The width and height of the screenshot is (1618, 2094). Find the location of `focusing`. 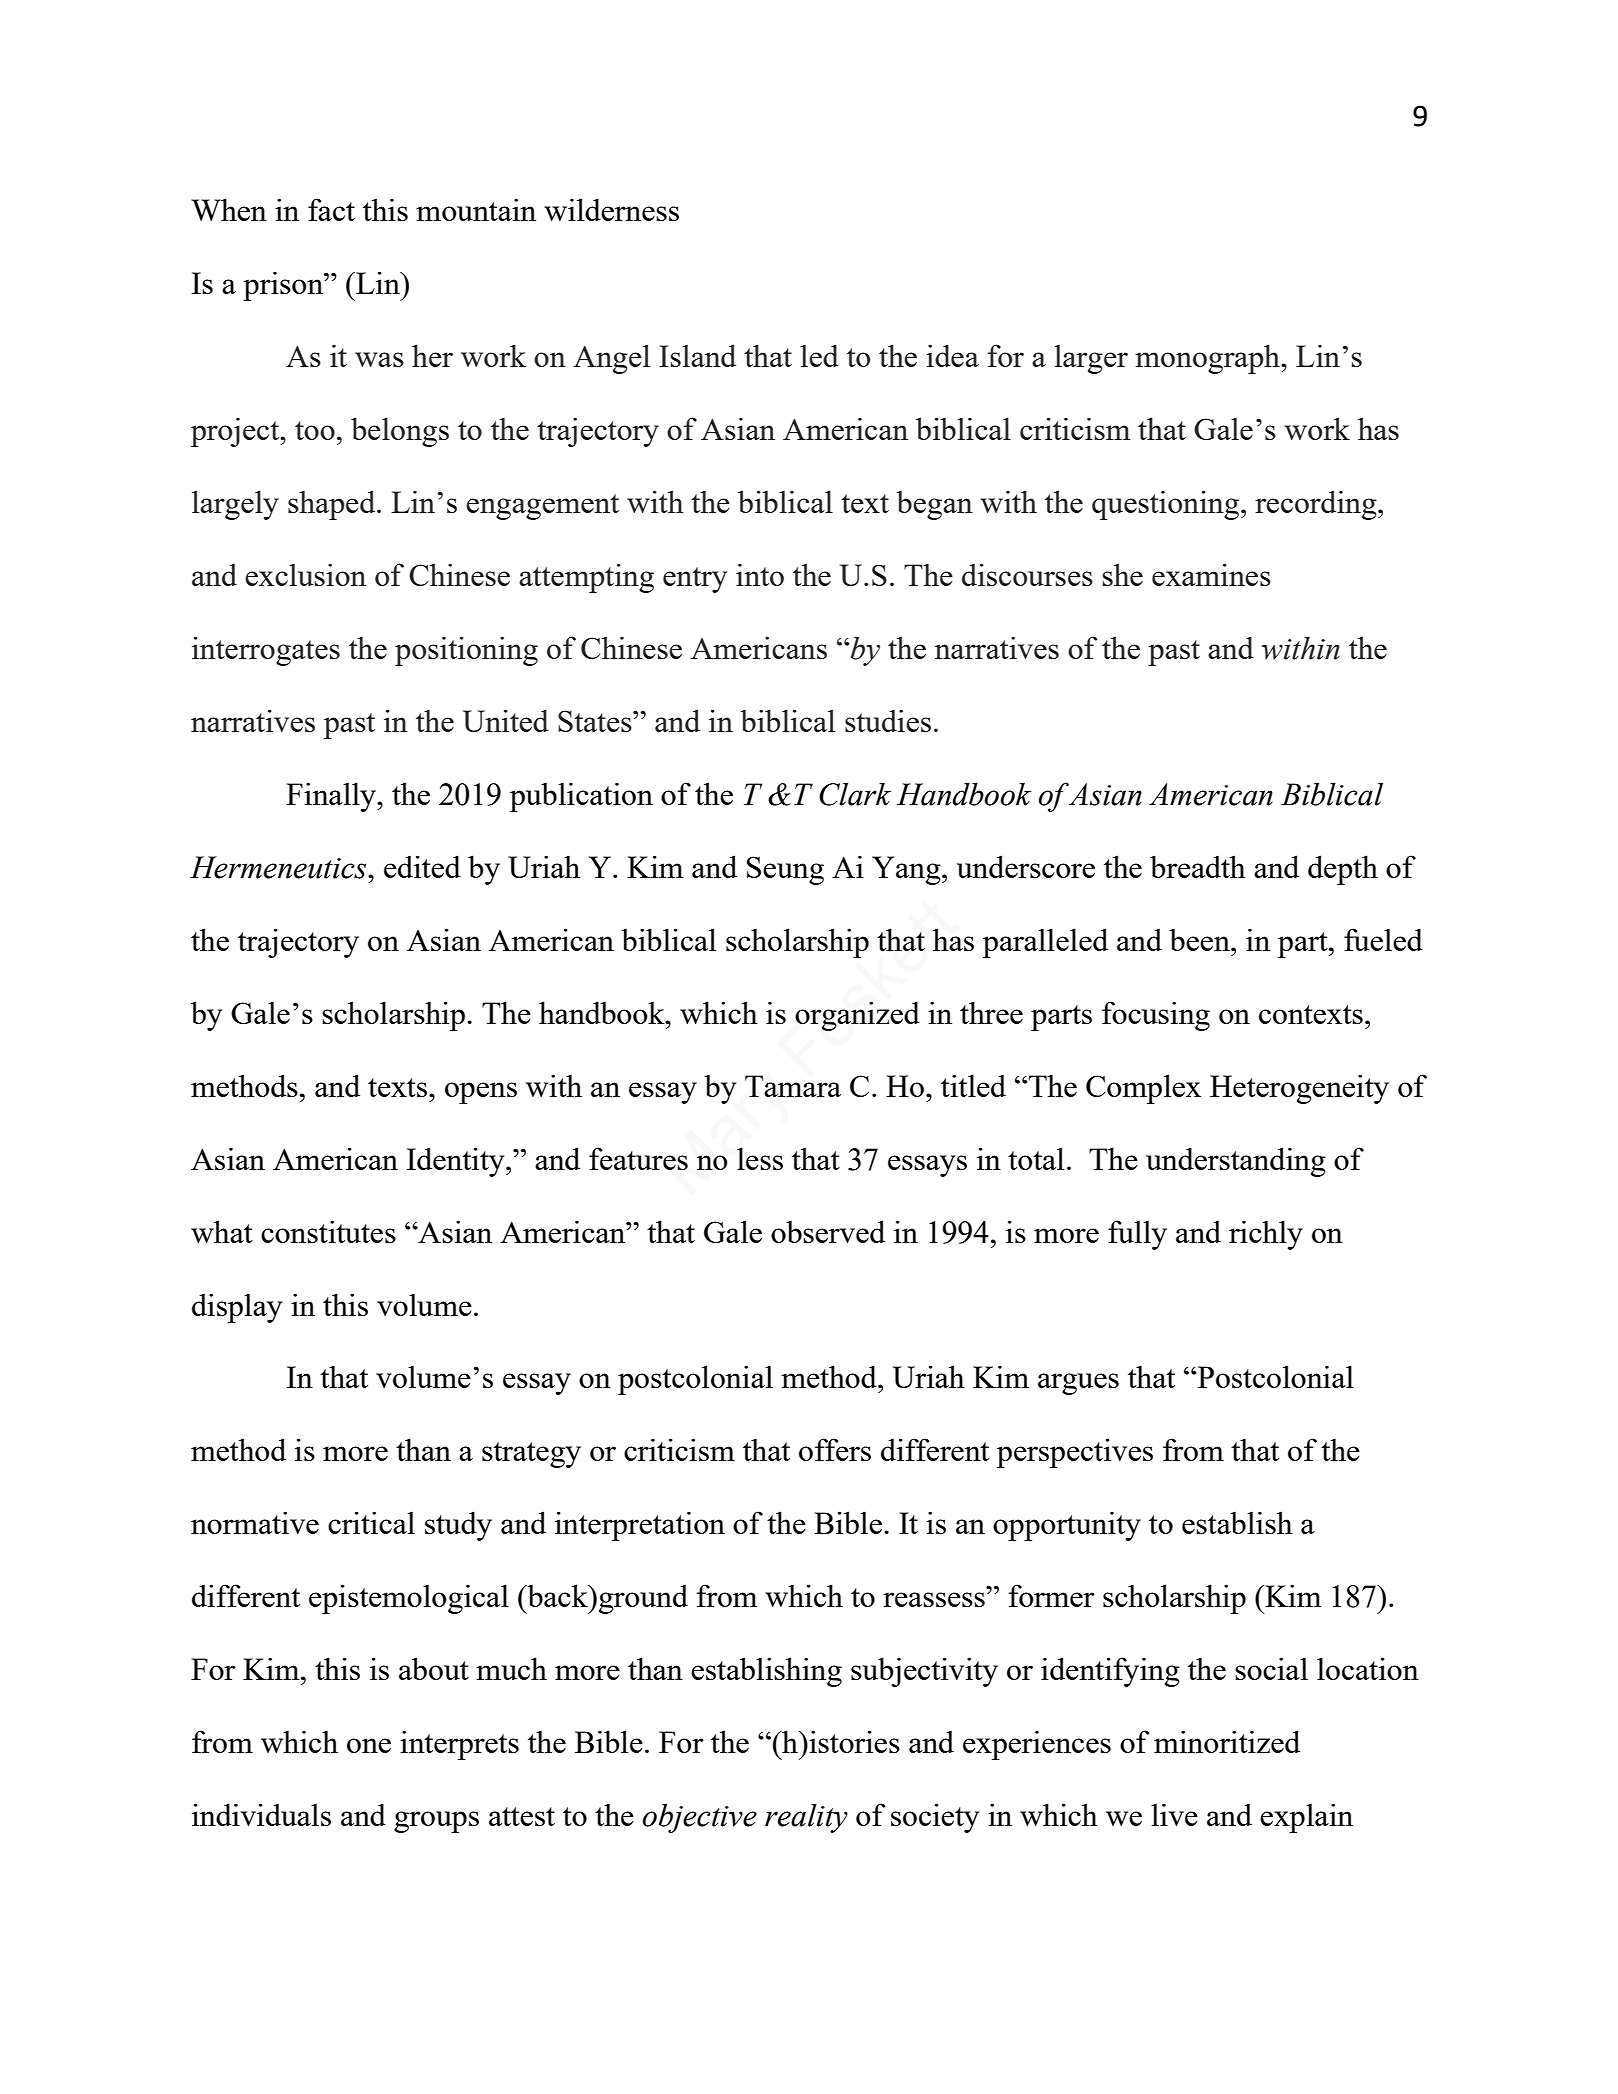

focusing is located at coordinates (1156, 1016).
